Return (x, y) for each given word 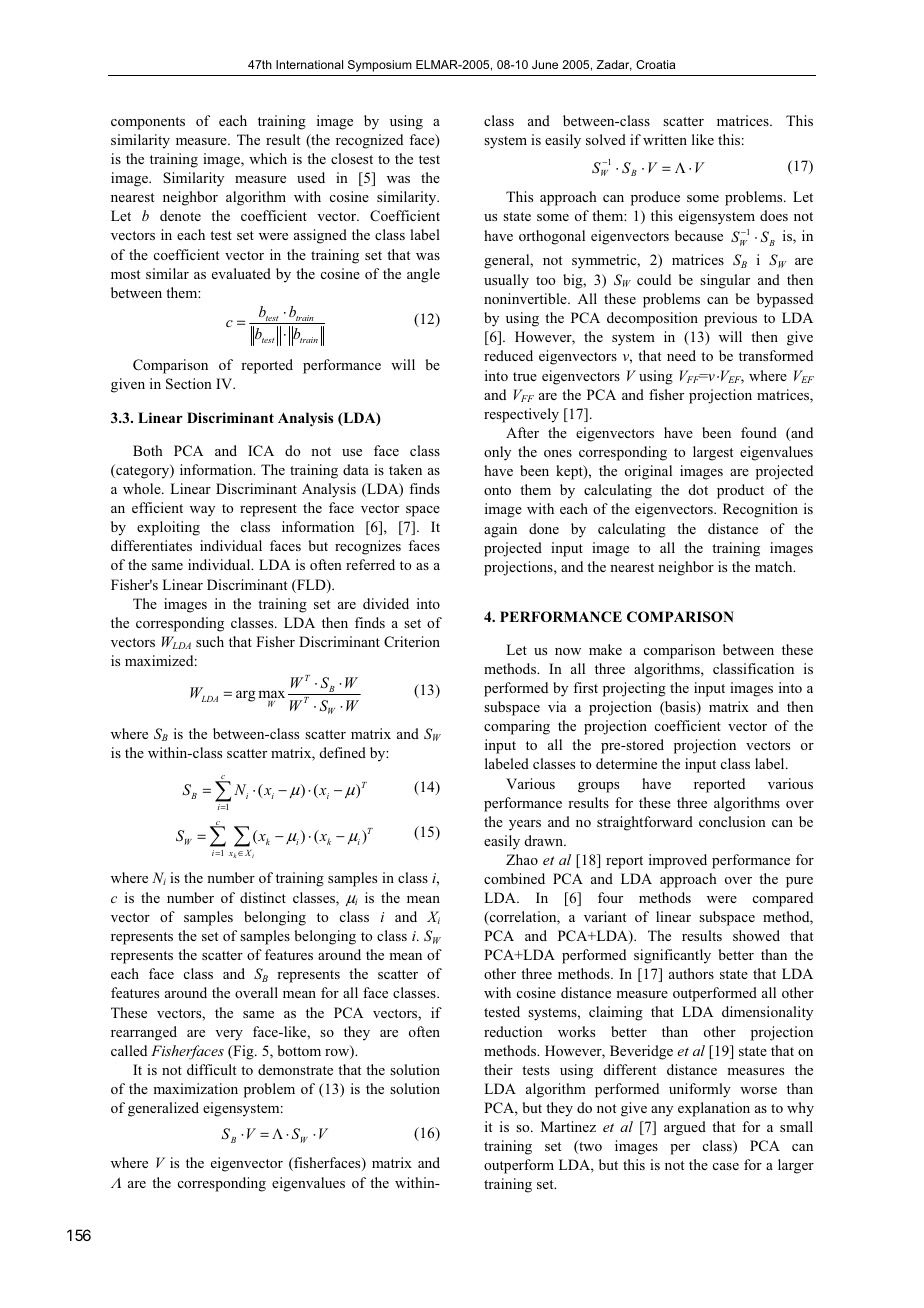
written (665, 139)
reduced (508, 355)
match (775, 566)
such (210, 641)
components (148, 123)
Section (189, 384)
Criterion (412, 641)
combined (514, 878)
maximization (195, 1088)
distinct (263, 897)
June (545, 64)
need (681, 355)
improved (678, 861)
